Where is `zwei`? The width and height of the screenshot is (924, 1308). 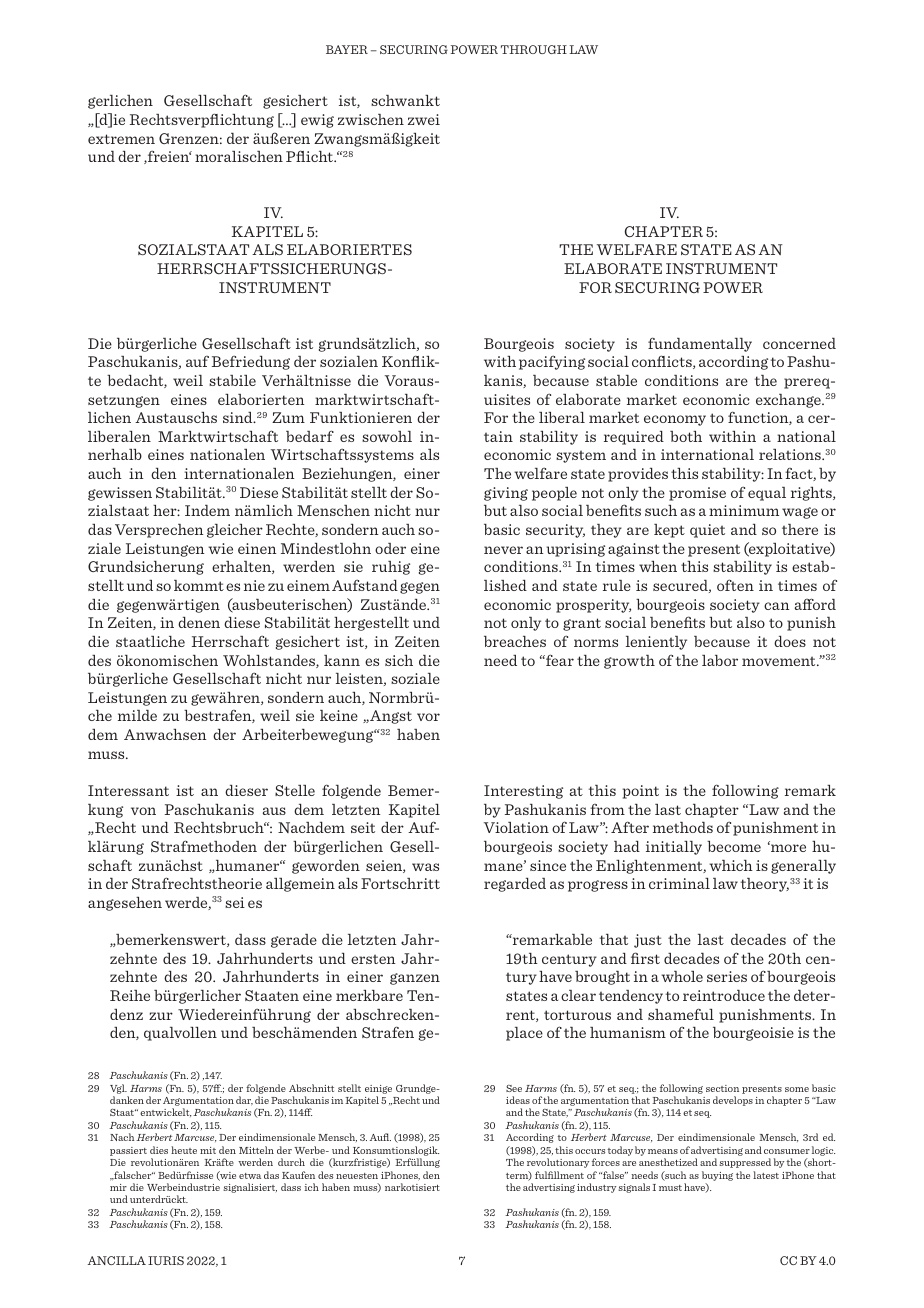 zwei is located at coordinates (424, 119).
